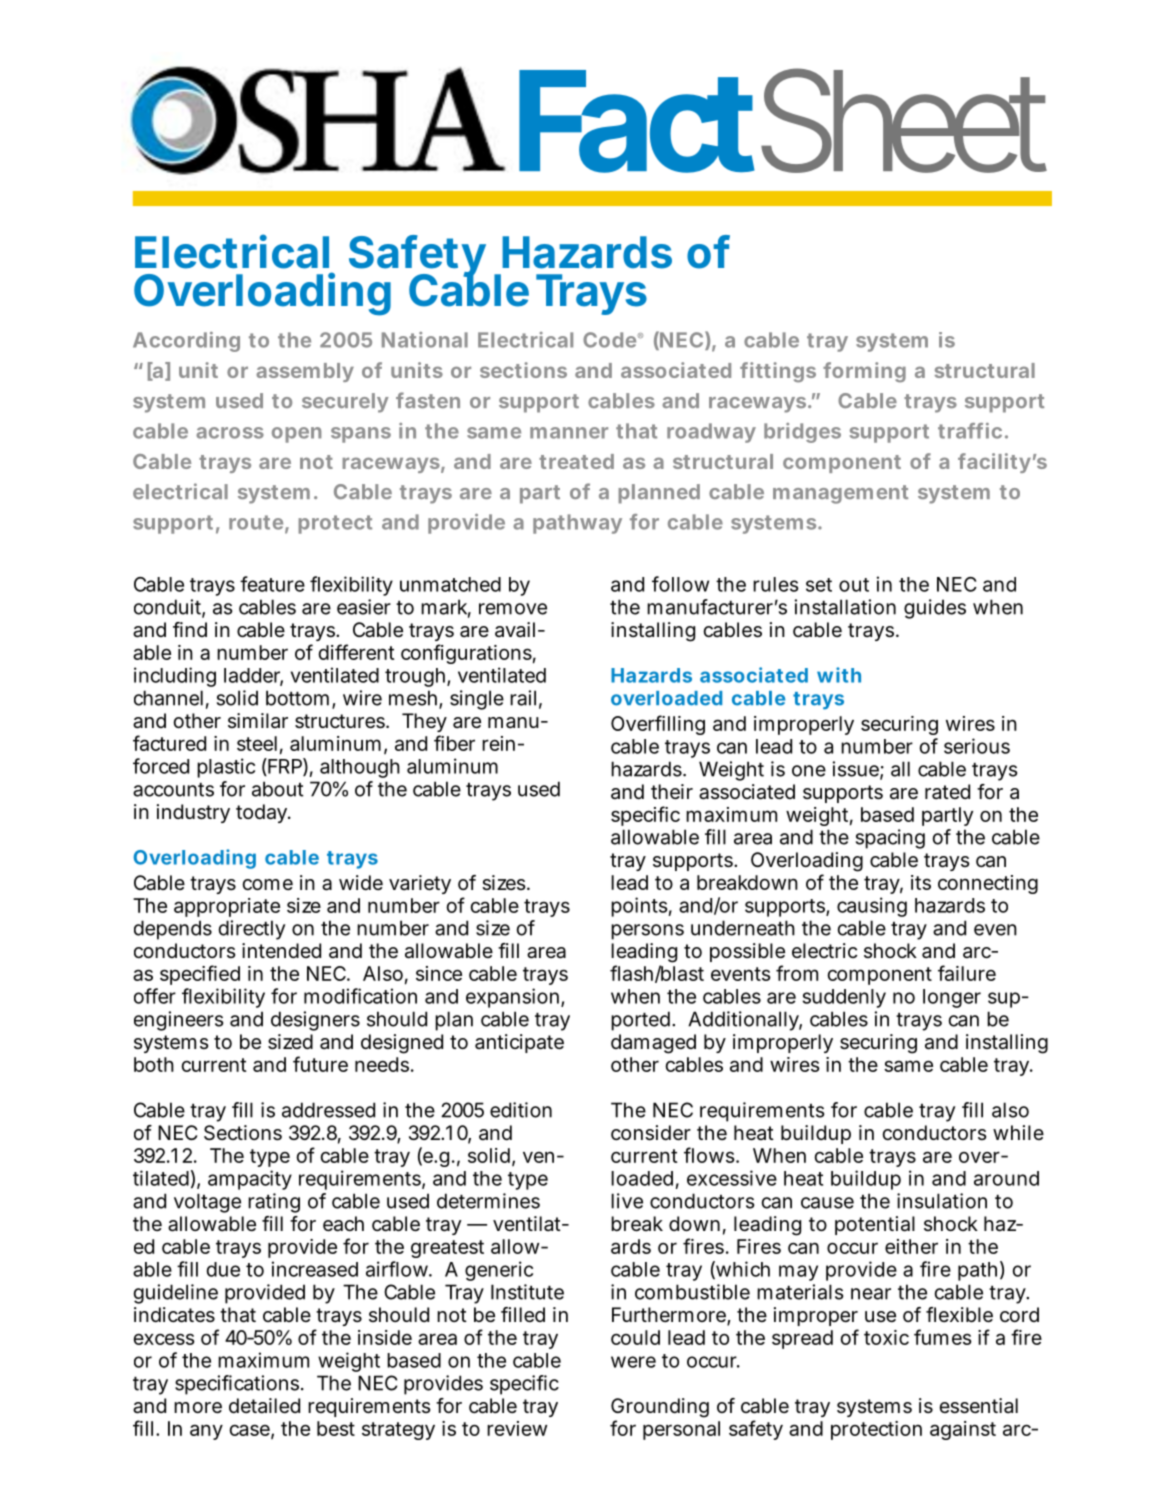 The image size is (1160, 1501). Describe the element at coordinates (305, 372) in the screenshot. I see `assembly` at that location.
